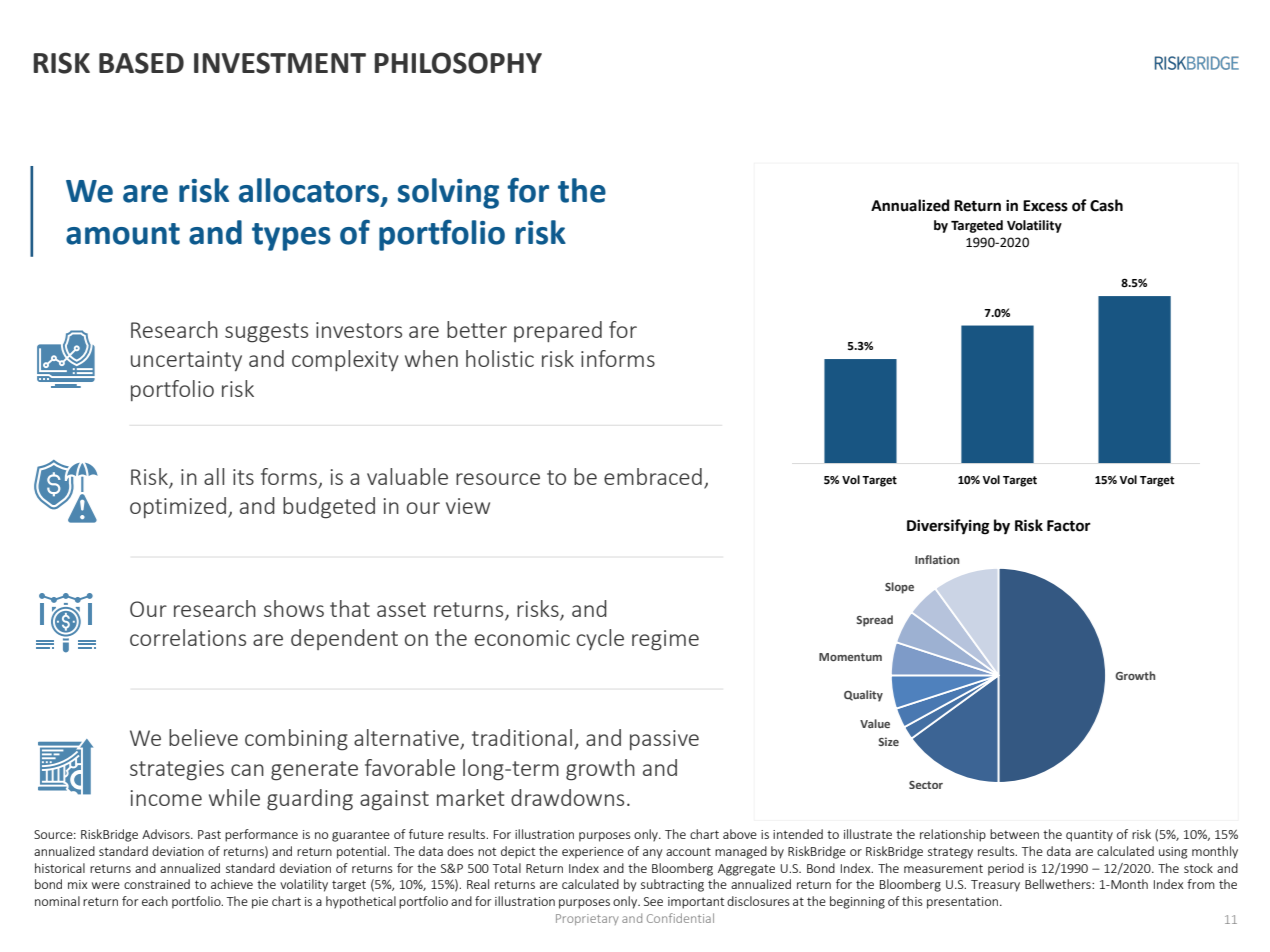 The width and height of the image is (1270, 952). I want to click on achieve, so click(232, 884).
